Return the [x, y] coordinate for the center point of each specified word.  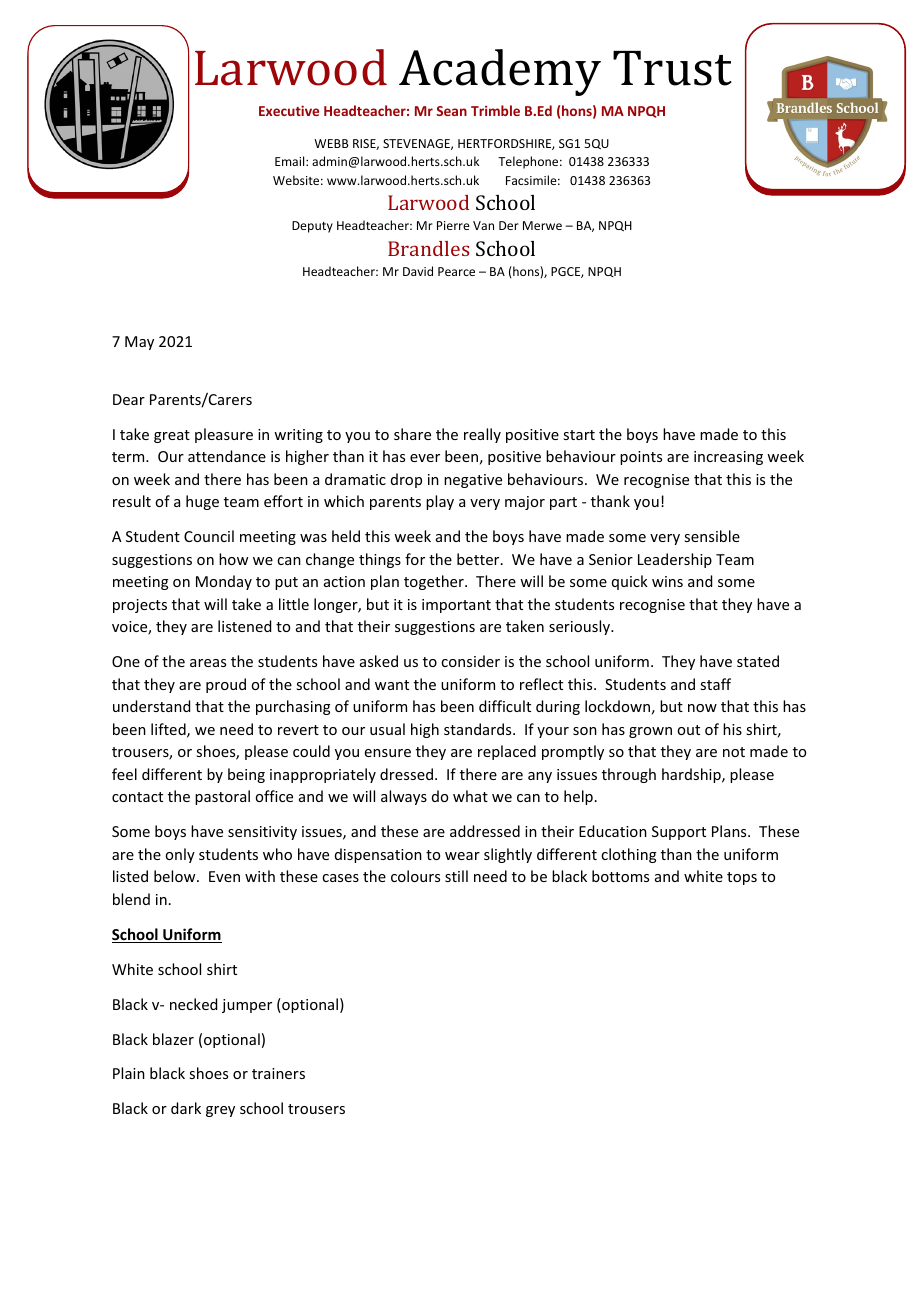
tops [742, 878]
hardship [692, 775]
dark [186, 1108]
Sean [451, 111]
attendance [227, 456]
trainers [278, 1073]
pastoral [222, 797]
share [412, 434]
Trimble [495, 110]
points [641, 458]
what [470, 796]
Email [291, 161]
